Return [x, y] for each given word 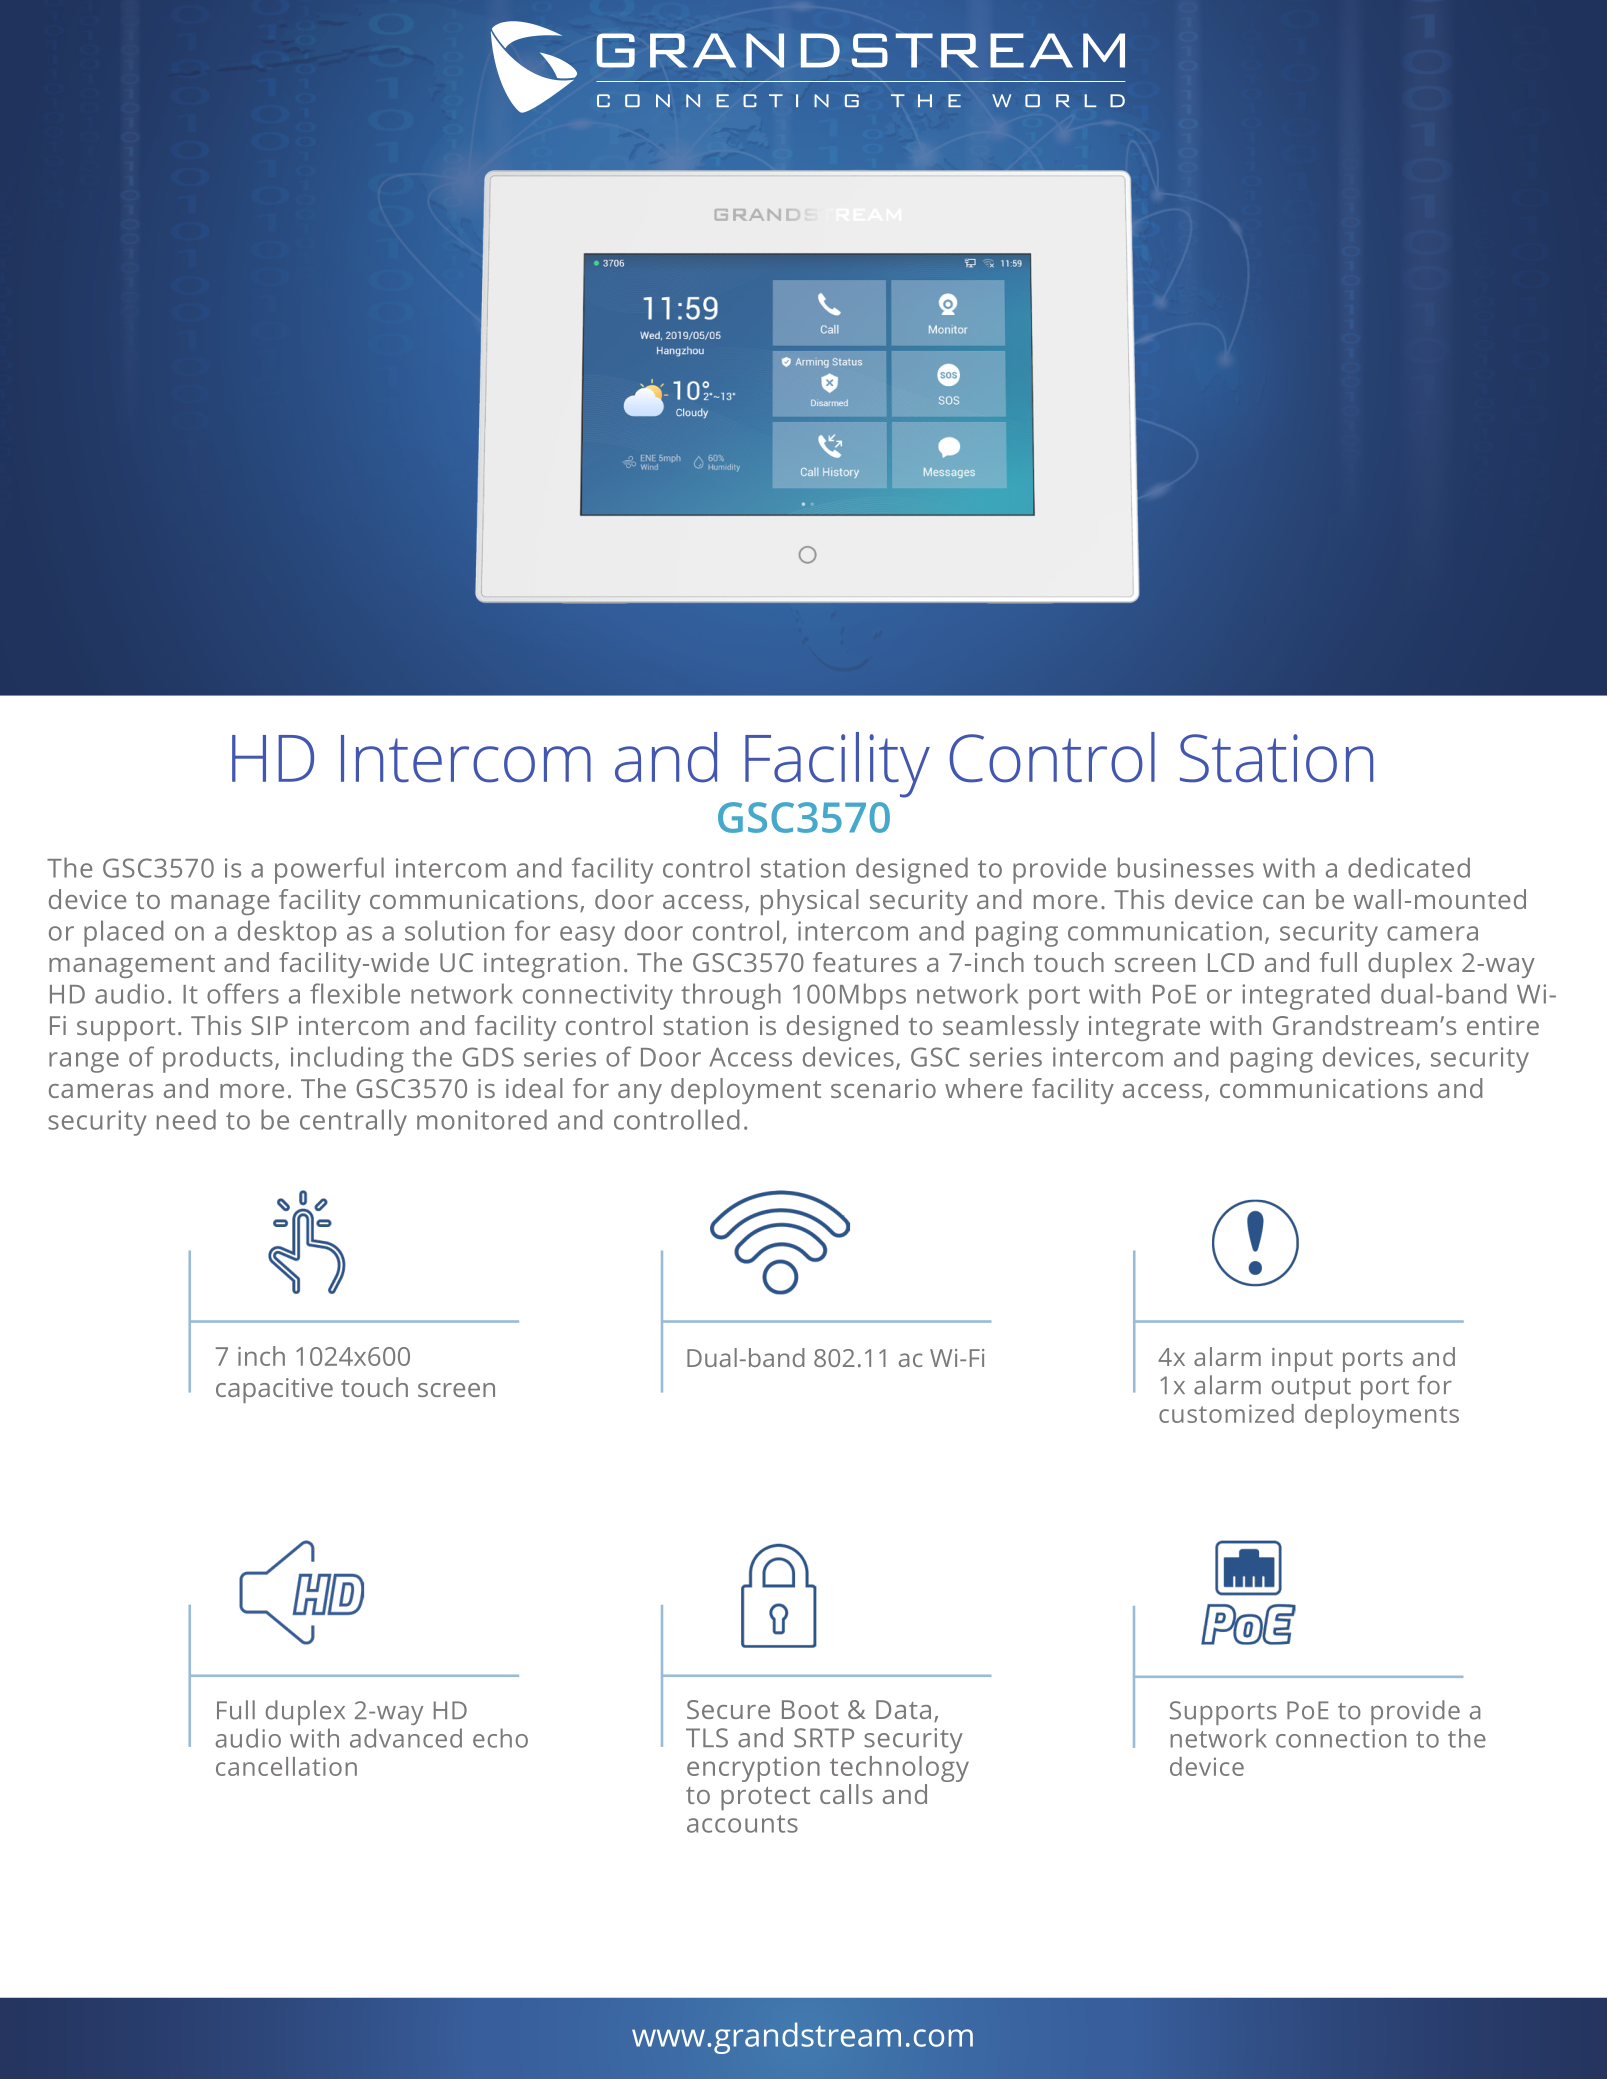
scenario [883, 1088]
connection [1341, 1738]
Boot [810, 1709]
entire [1503, 1025]
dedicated [1409, 867]
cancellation [286, 1766]
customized [1226, 1413]
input [1302, 1360]
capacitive [274, 1390]
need [186, 1119]
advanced [406, 1738]
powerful [329, 870]
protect [765, 1798]
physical [810, 902]
